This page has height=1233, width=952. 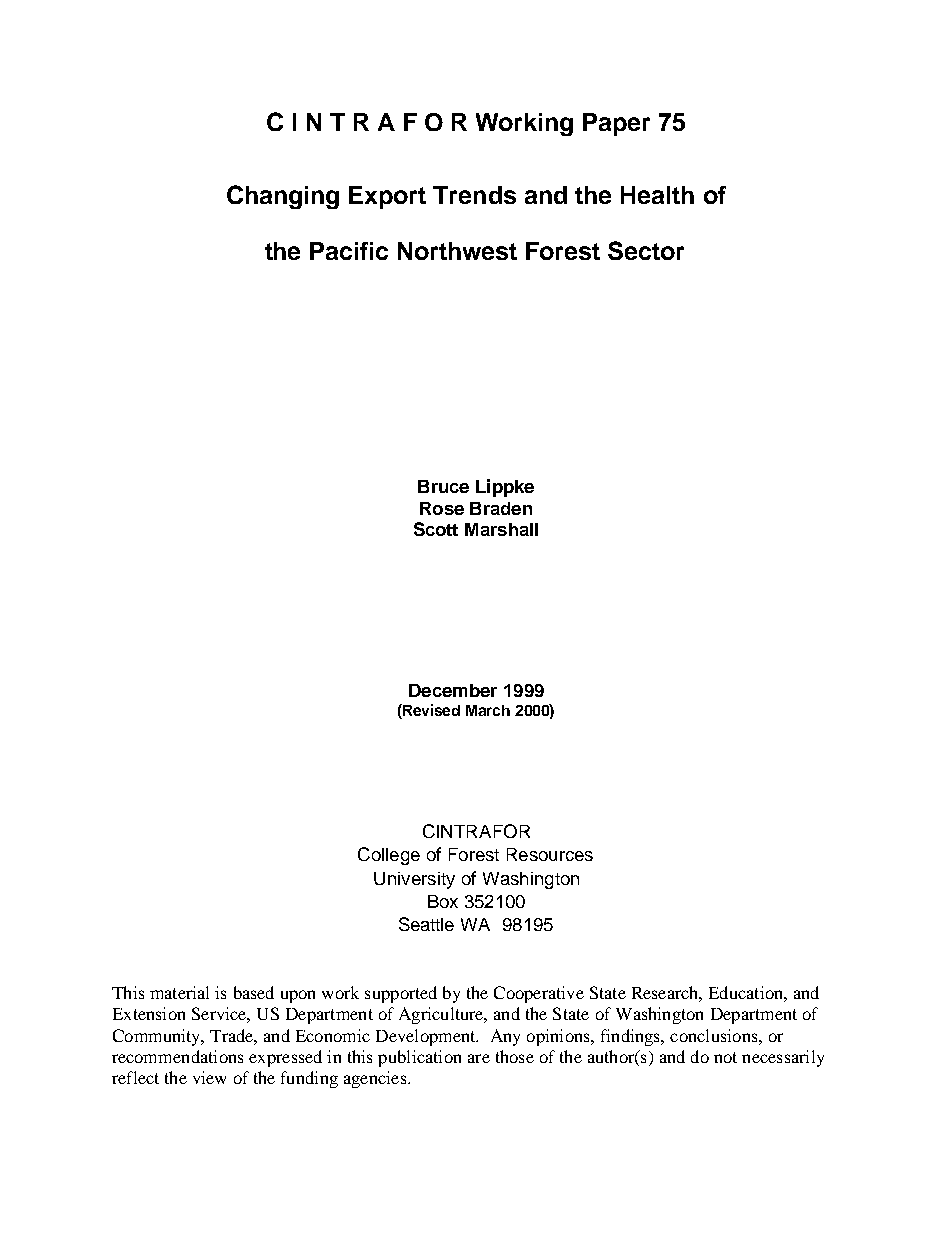 What do you see at coordinates (550, 854) in the page?
I see `Resources` at bounding box center [550, 854].
